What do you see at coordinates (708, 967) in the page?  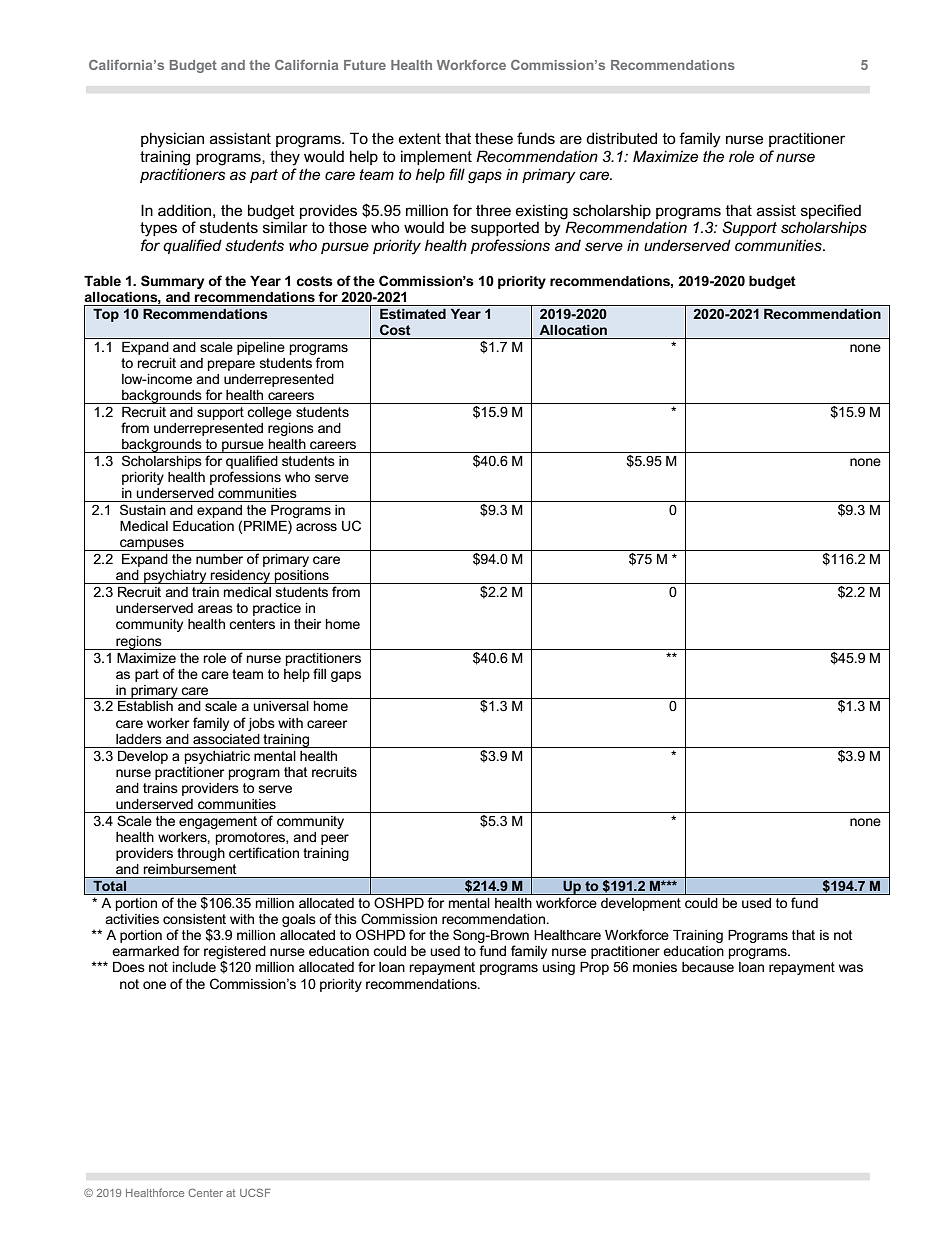 I see `because` at bounding box center [708, 967].
